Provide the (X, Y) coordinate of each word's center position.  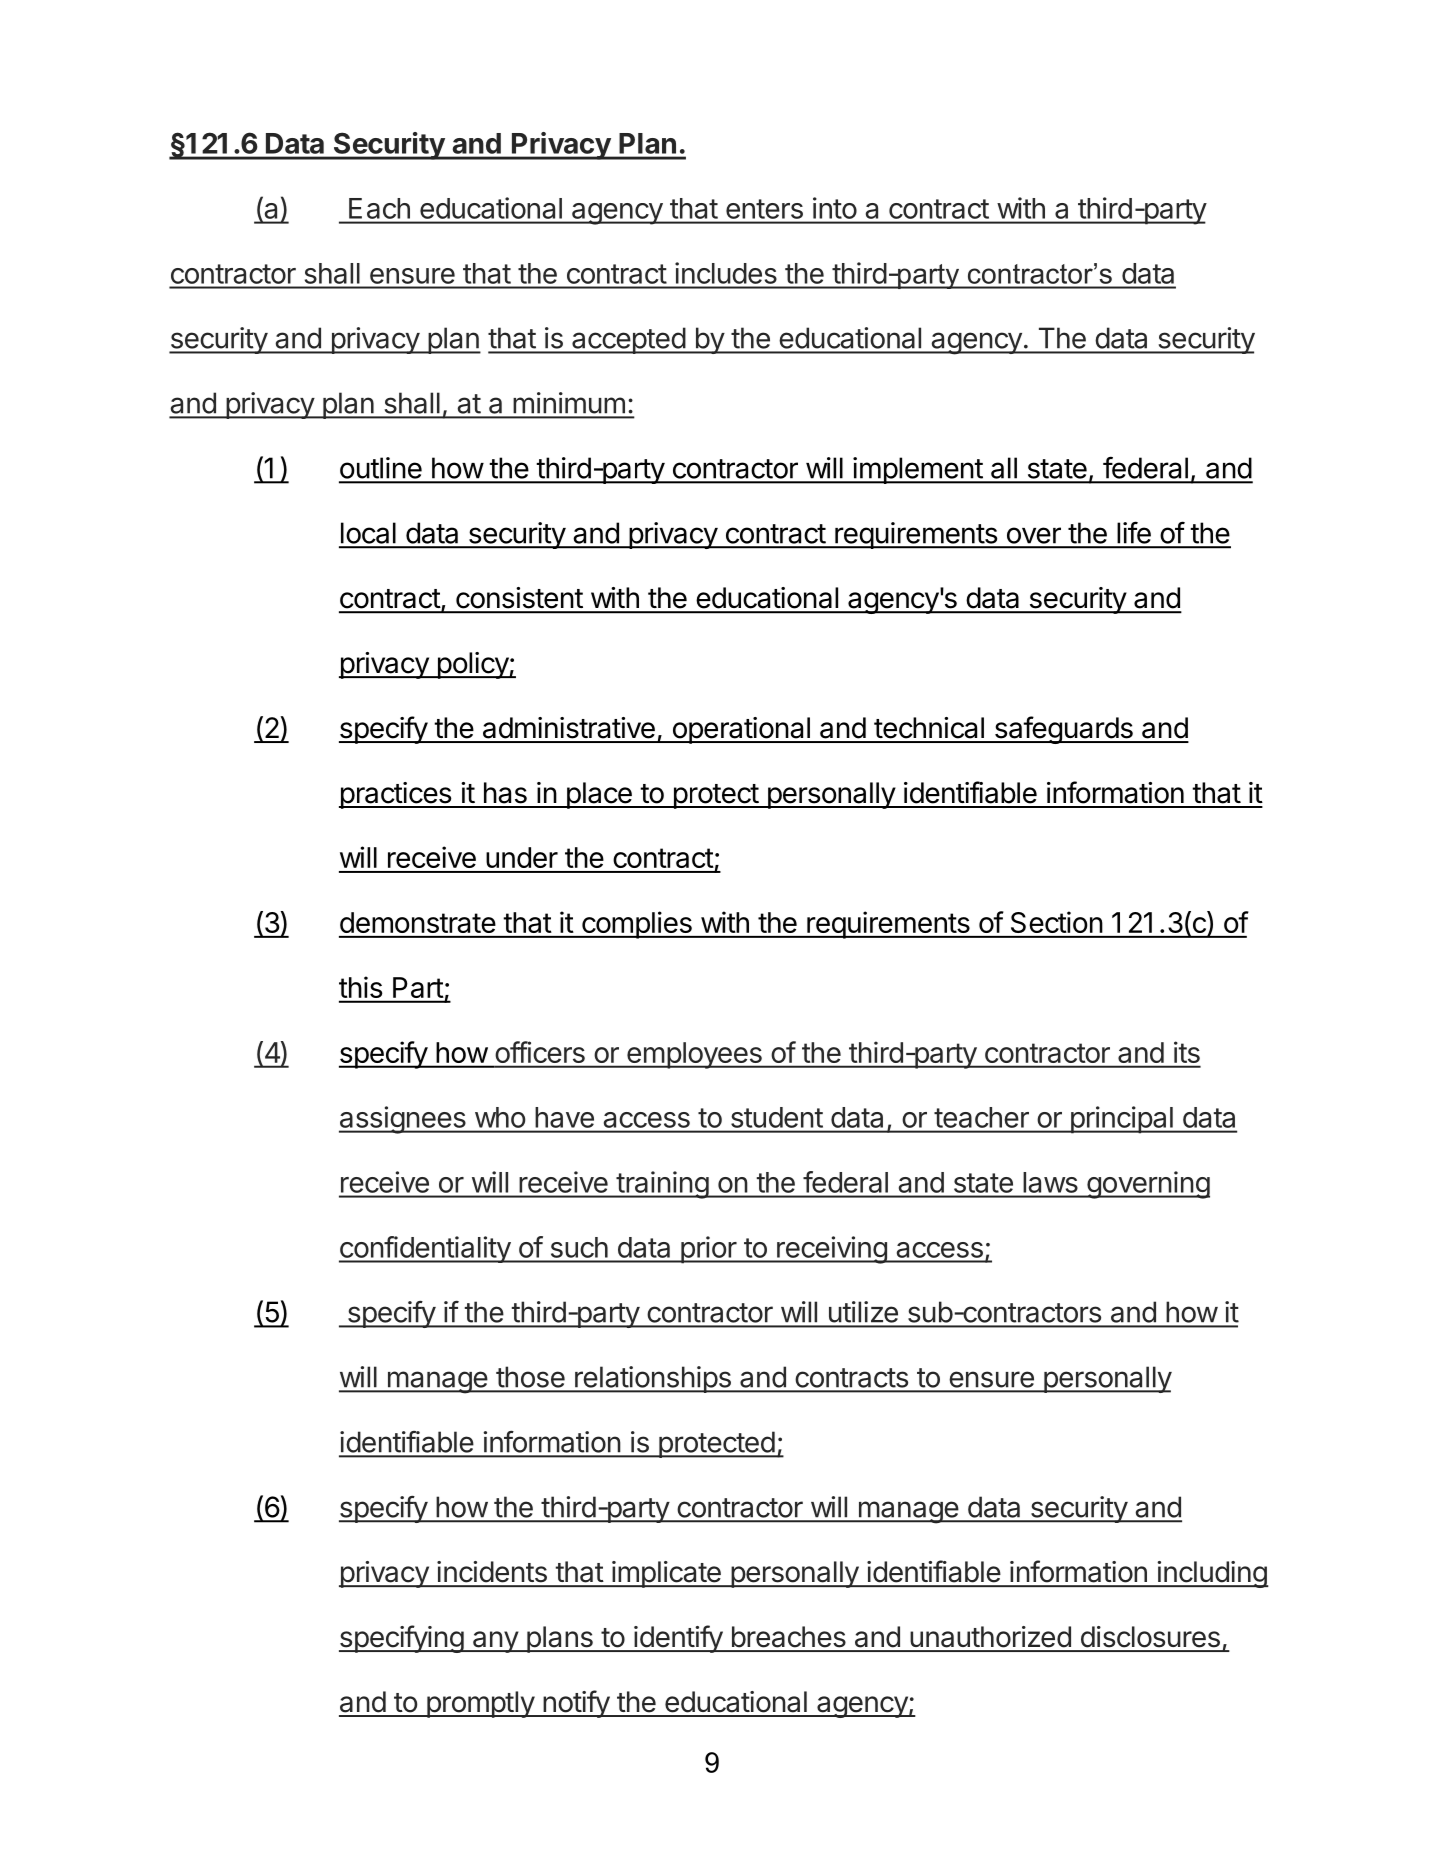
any (495, 1642)
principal (1121, 1120)
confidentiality (425, 1249)
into (835, 208)
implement (917, 470)
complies (637, 925)
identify (678, 1639)
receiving (832, 1250)
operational (741, 730)
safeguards (1063, 730)
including (1211, 1574)
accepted (628, 340)
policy (472, 665)
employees (694, 1055)
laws (1050, 1182)
